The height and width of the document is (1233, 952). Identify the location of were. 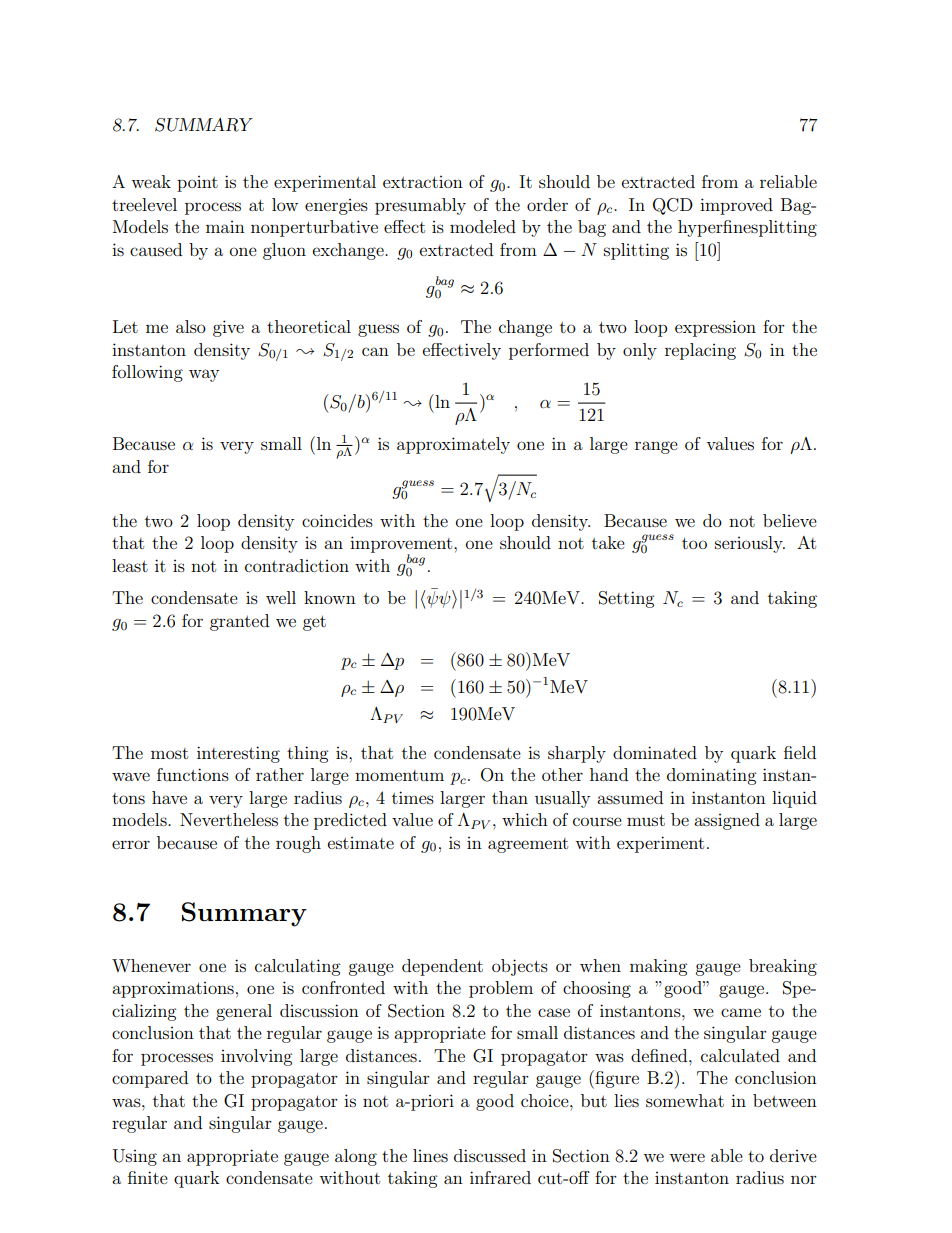
(687, 1157).
